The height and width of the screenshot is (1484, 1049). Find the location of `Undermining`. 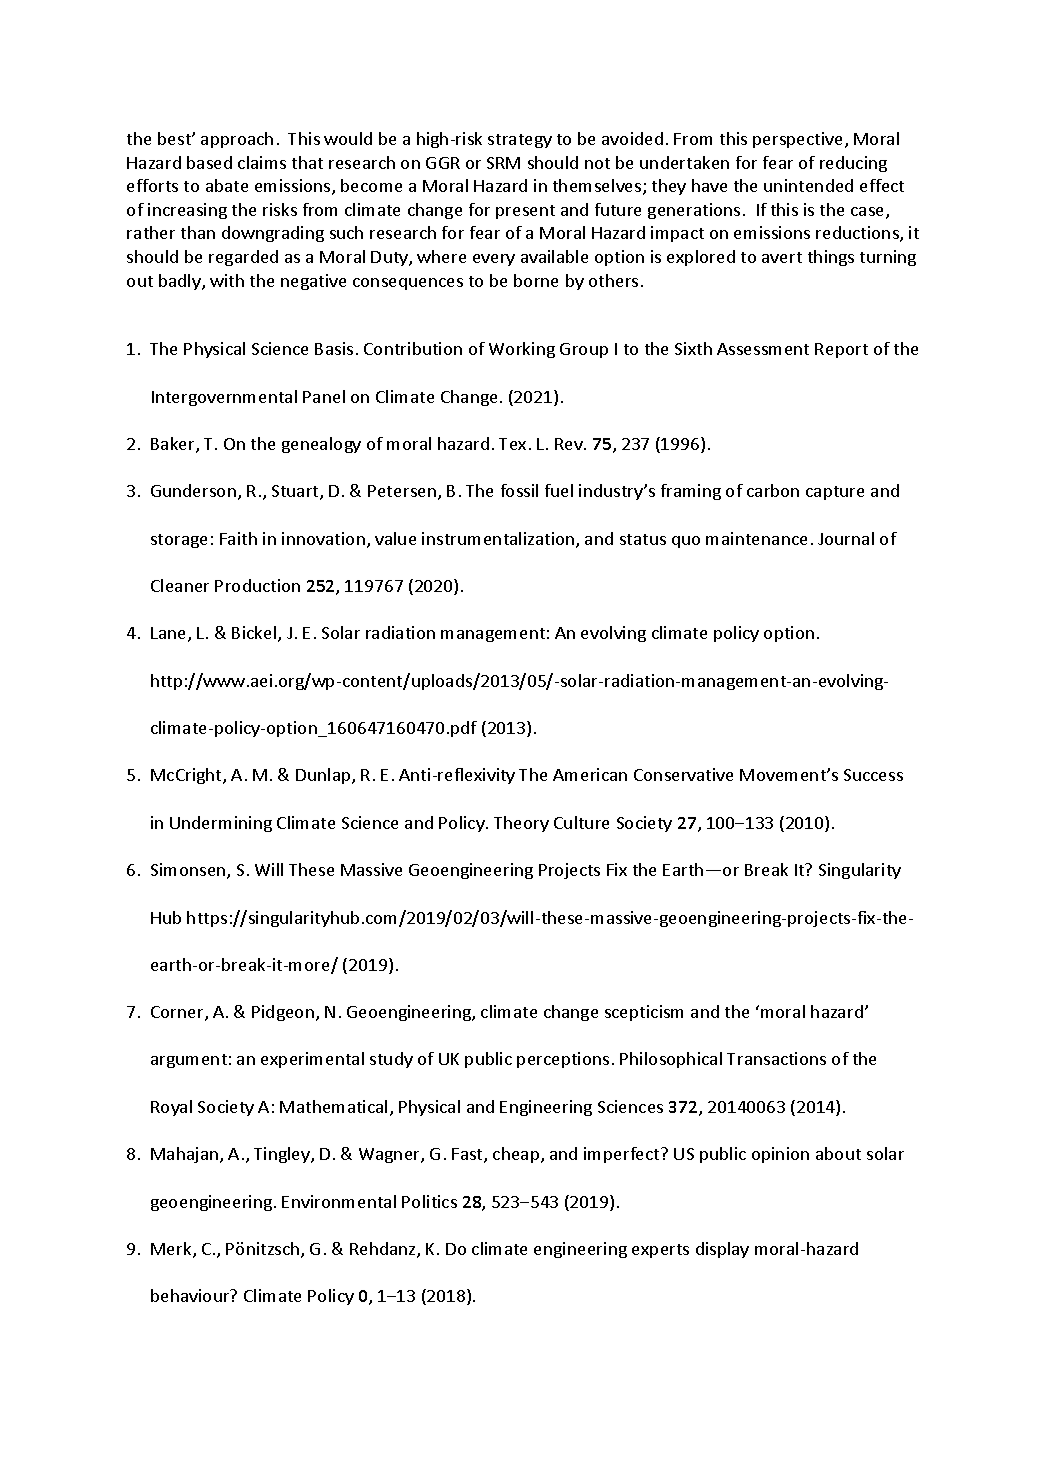

Undermining is located at coordinates (221, 824).
